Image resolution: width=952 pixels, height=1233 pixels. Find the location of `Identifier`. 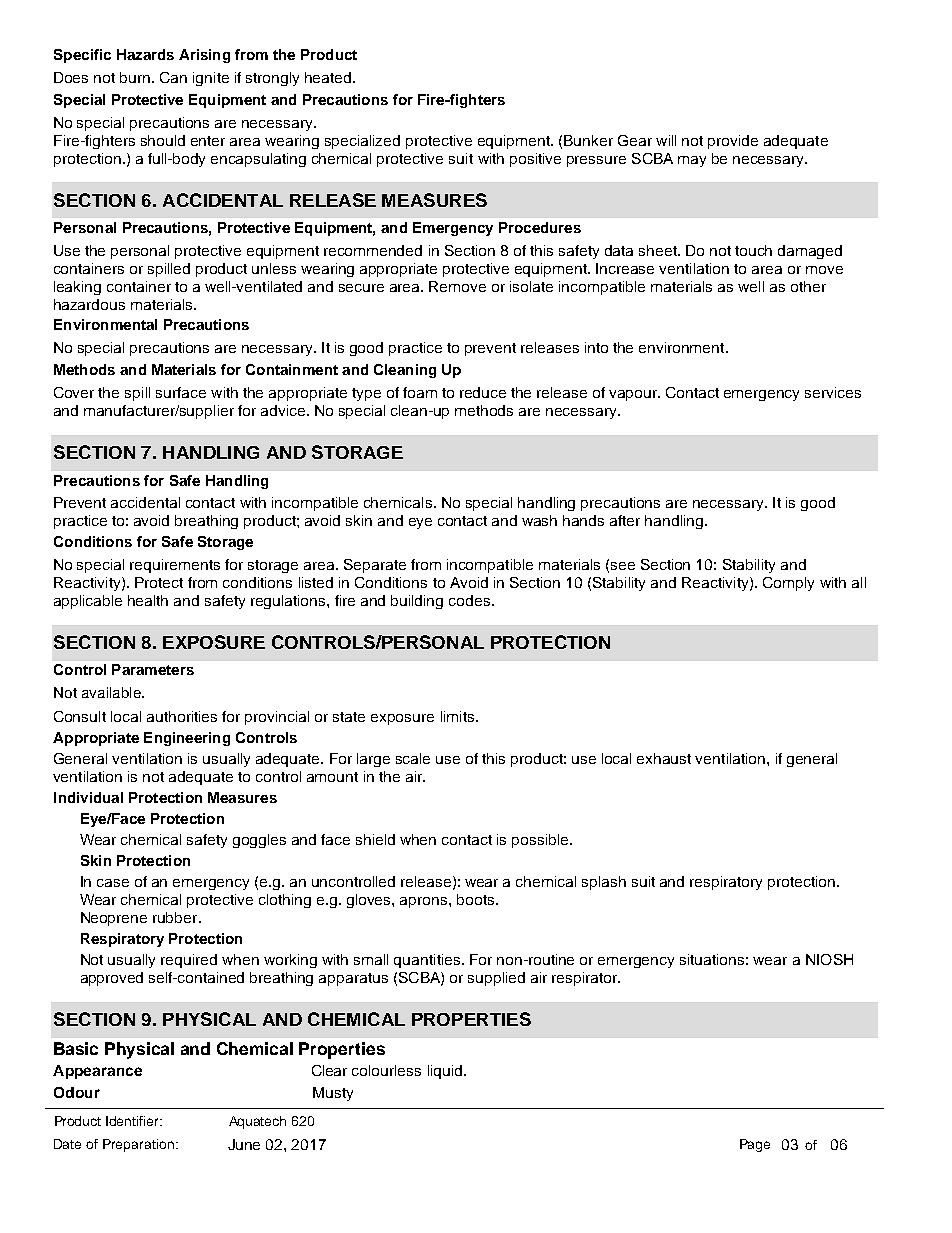

Identifier is located at coordinates (134, 1121).
